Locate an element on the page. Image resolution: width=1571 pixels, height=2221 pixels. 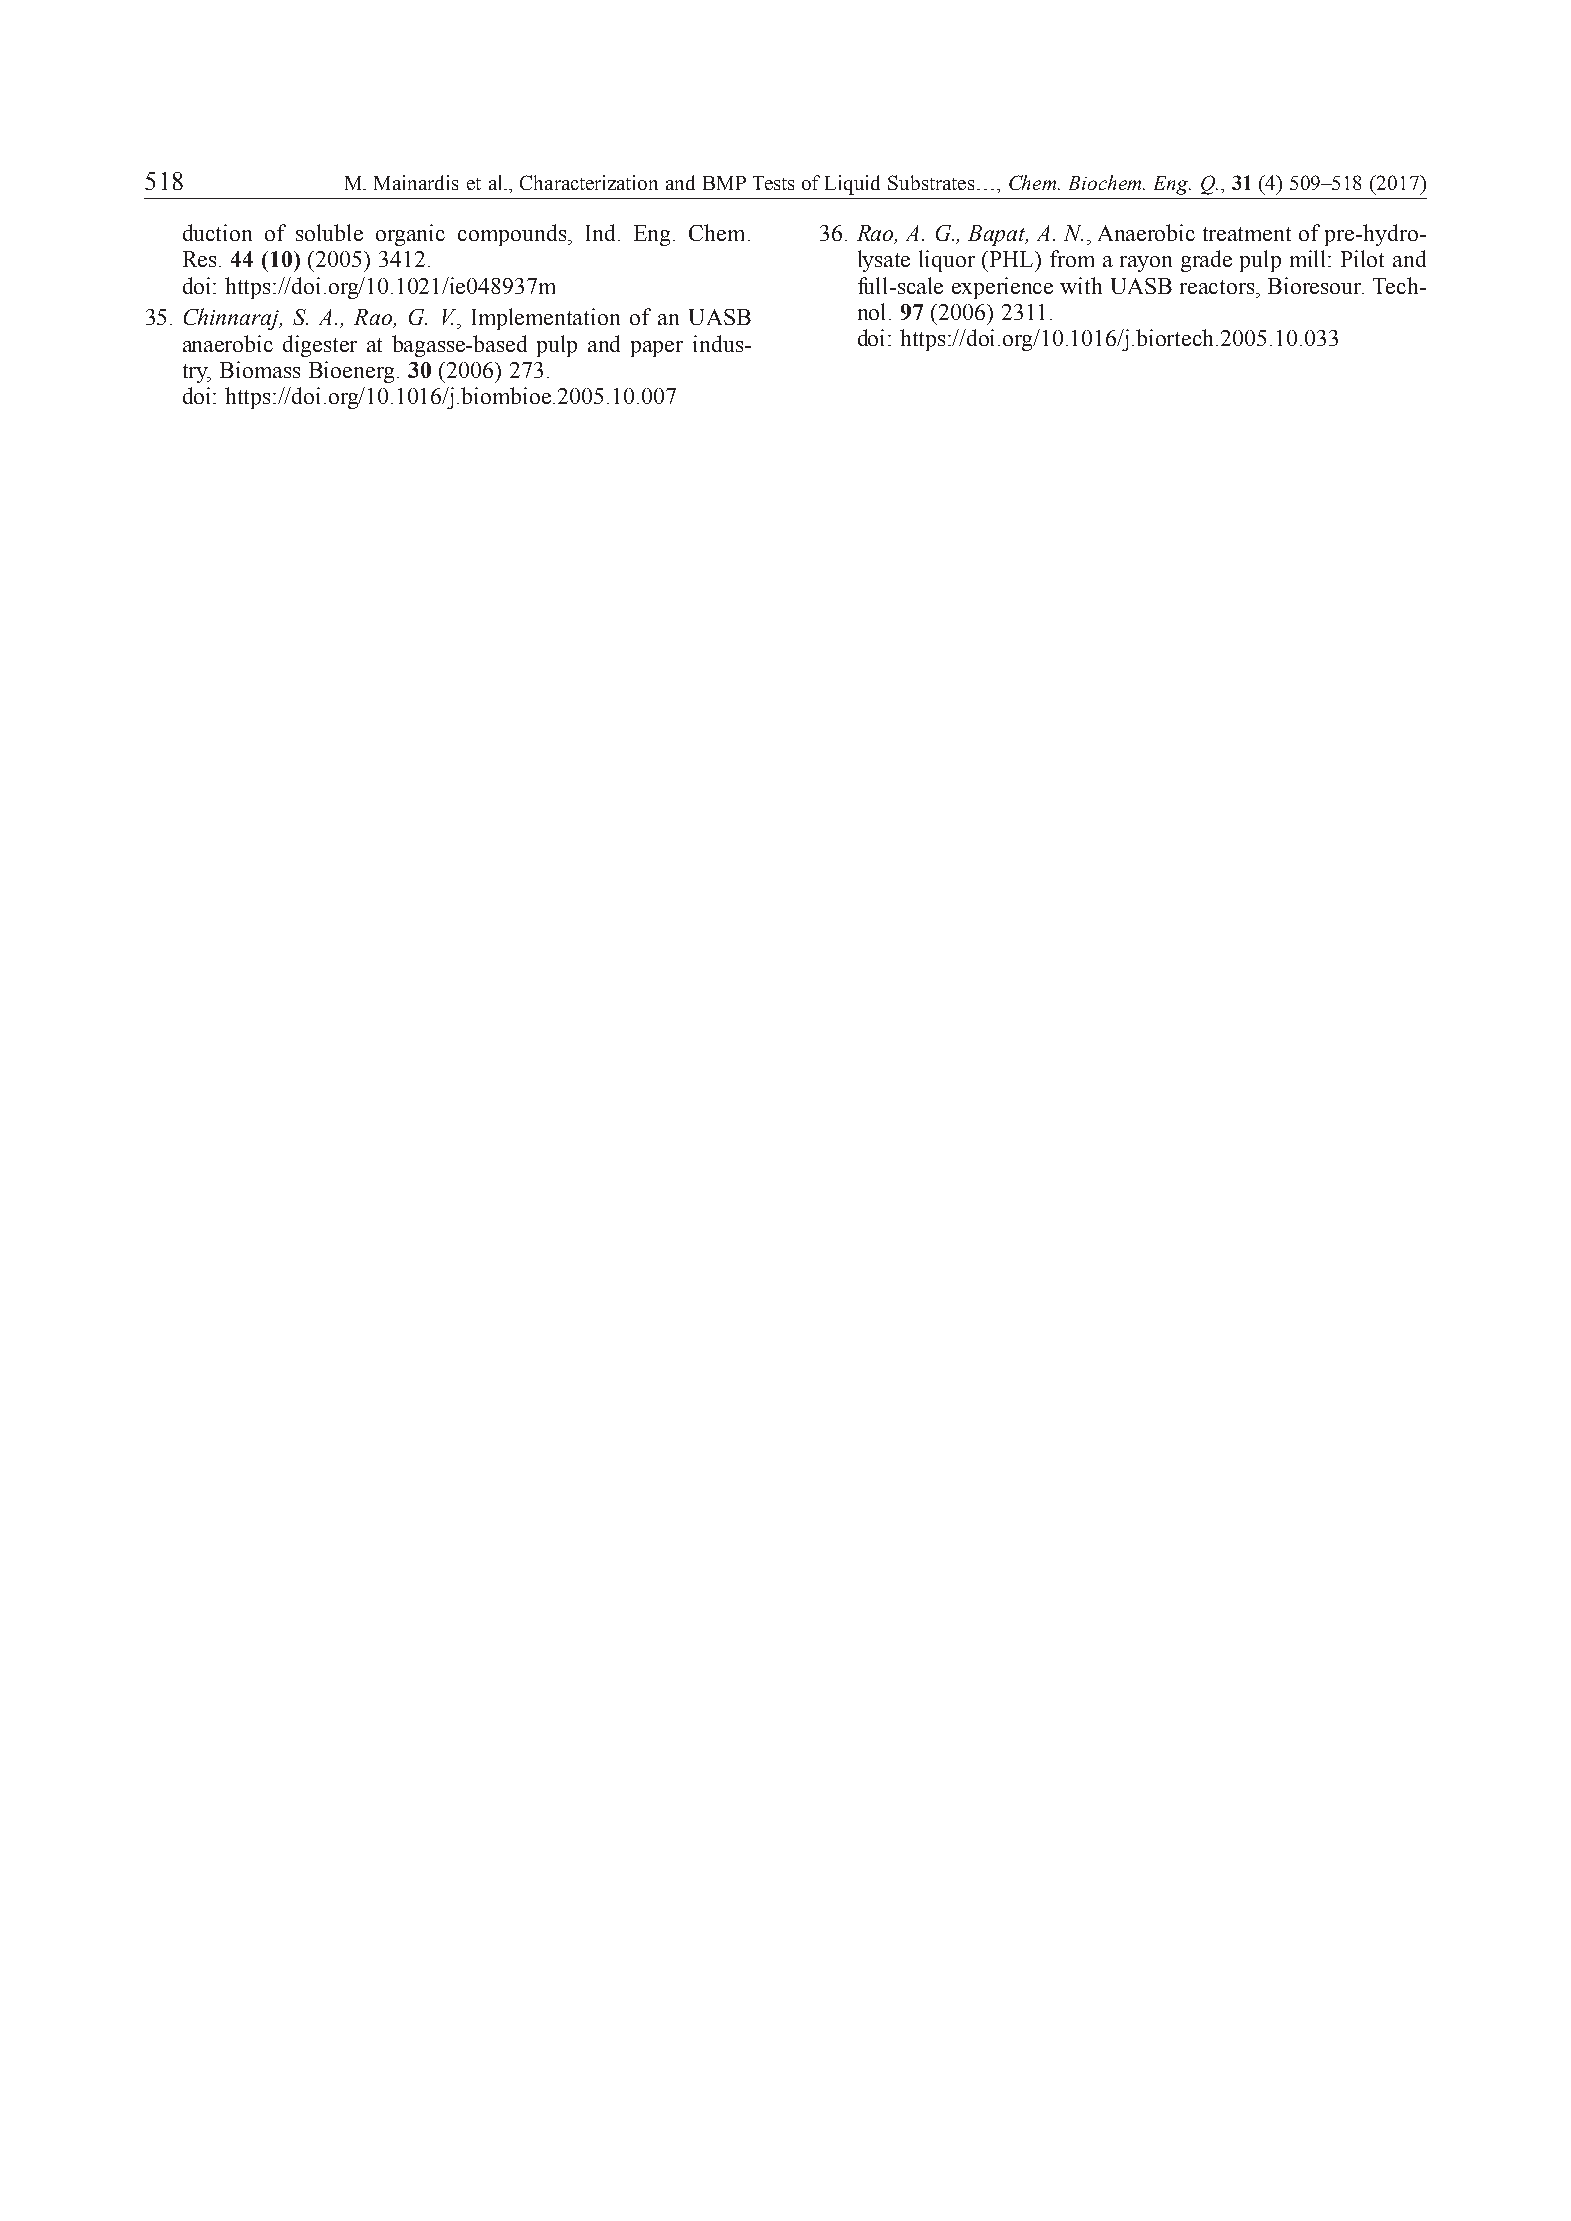
treatment is located at coordinates (1247, 234).
